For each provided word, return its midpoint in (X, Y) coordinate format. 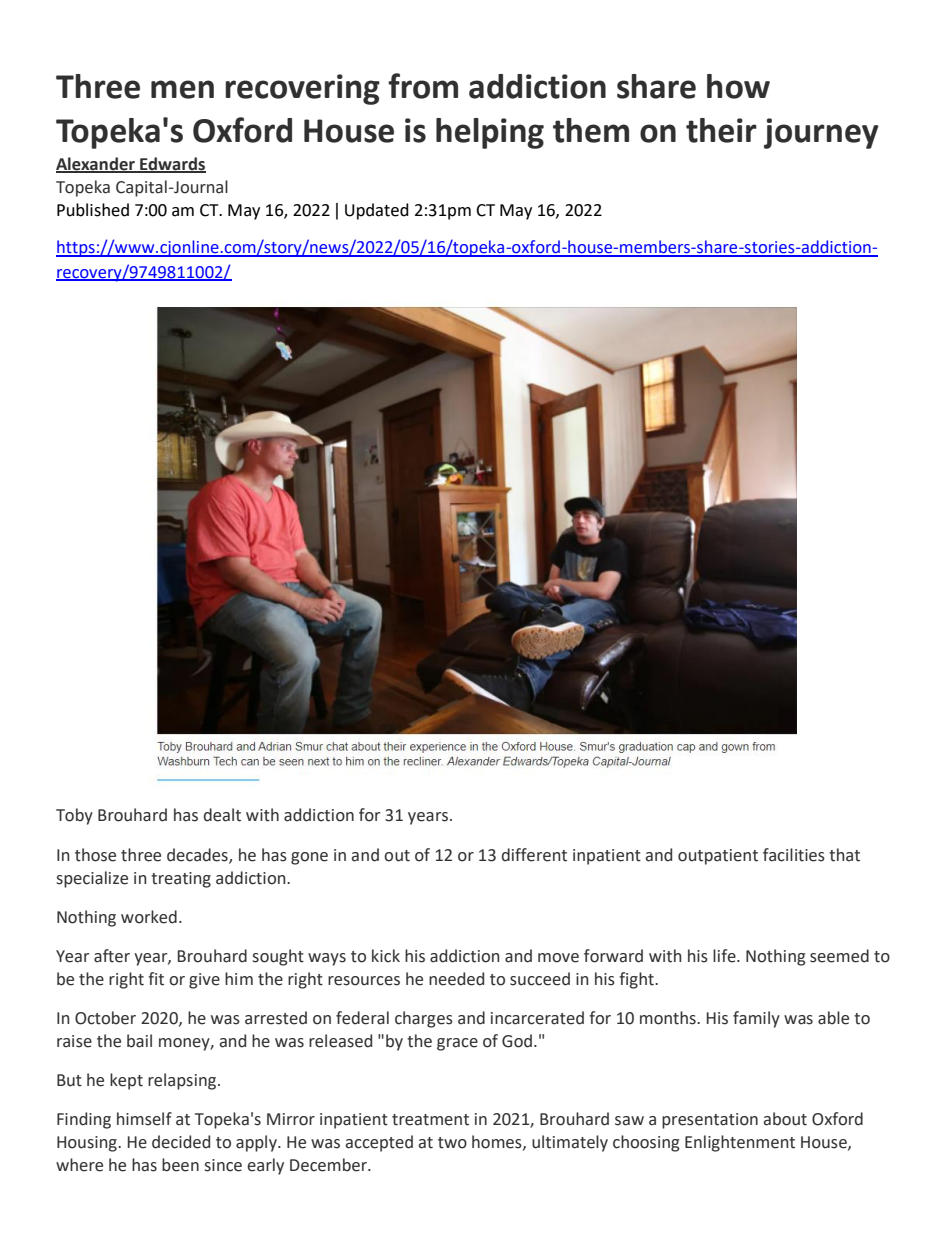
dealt (222, 815)
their (721, 130)
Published (93, 210)
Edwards (172, 164)
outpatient (718, 857)
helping (490, 133)
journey (821, 133)
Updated (377, 211)
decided (181, 1142)
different (534, 855)
